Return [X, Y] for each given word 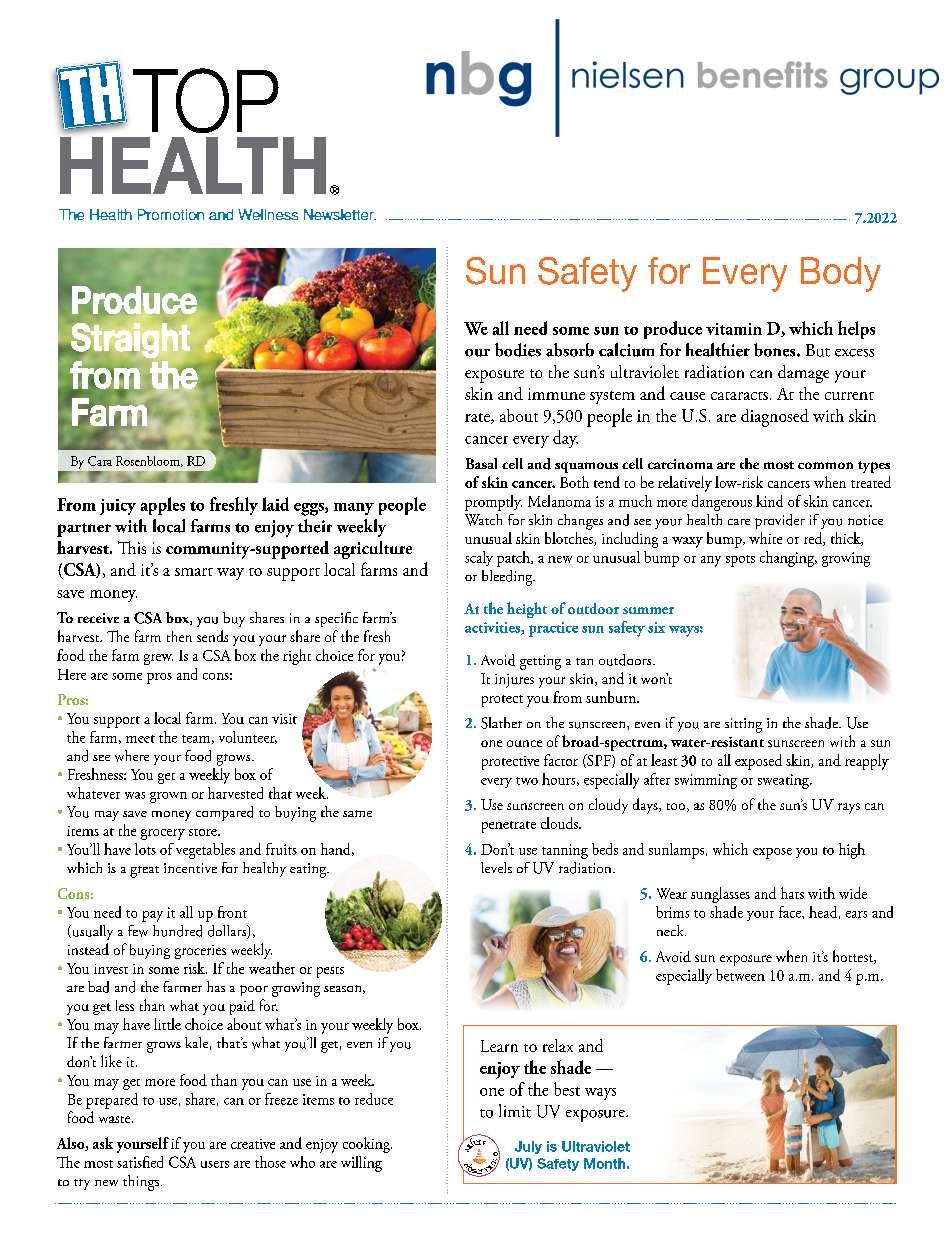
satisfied [140, 1162]
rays [849, 808]
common [825, 465]
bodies [518, 350]
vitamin [734, 329]
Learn [499, 1046]
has [216, 986]
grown [168, 797]
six [656, 627]
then [179, 636]
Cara [100, 461]
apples [163, 506]
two [527, 781]
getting [540, 662]
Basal [481, 463]
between [740, 975]
